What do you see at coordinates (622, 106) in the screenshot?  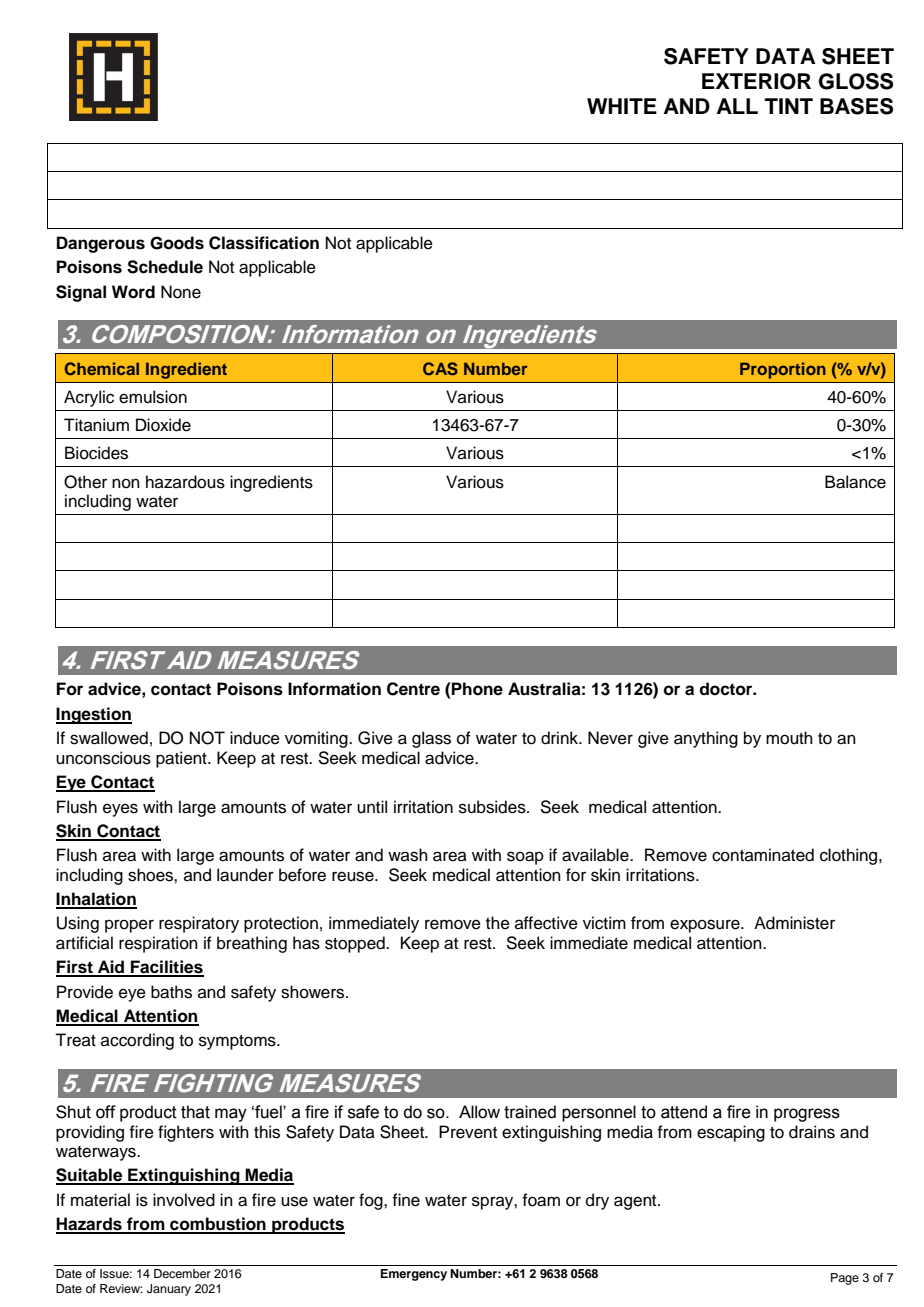 I see `WHITE` at bounding box center [622, 106].
